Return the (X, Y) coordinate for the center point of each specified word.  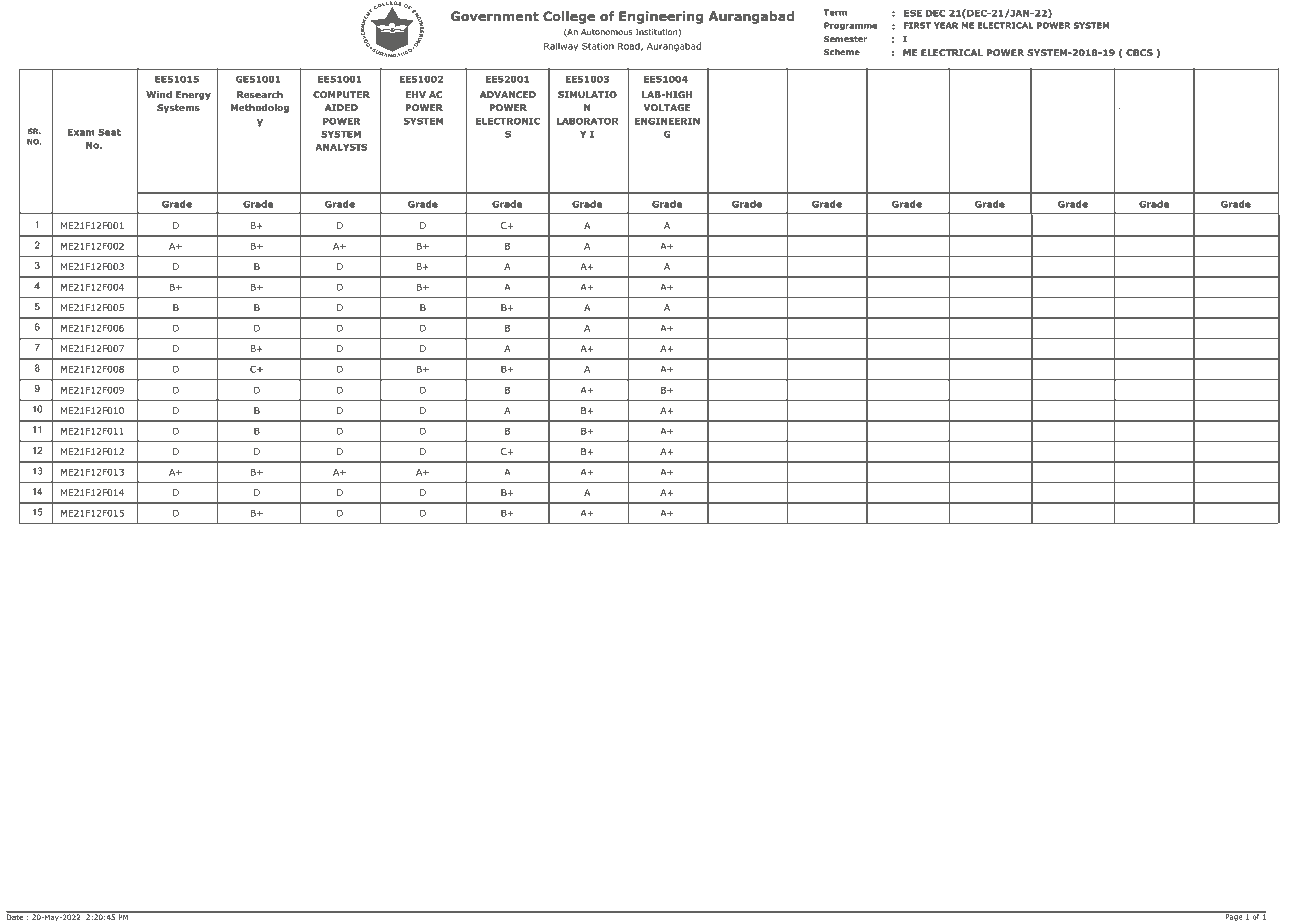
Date (16, 916)
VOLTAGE (666, 107)
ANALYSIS (341, 147)
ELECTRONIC (508, 121)
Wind (159, 94)
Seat (109, 132)
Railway (561, 46)
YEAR (946, 25)
